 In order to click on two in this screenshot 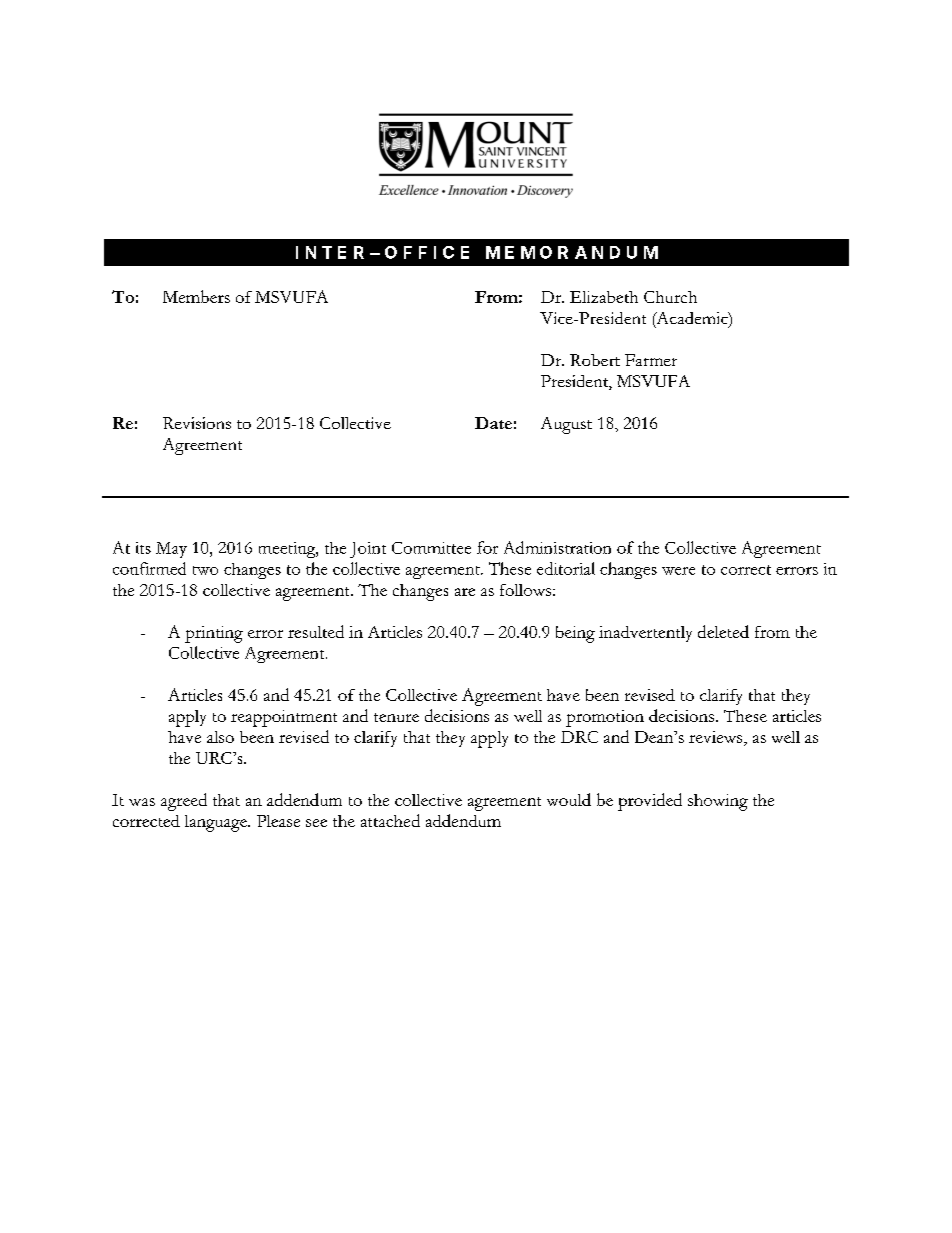, I will do `click(205, 570)`.
